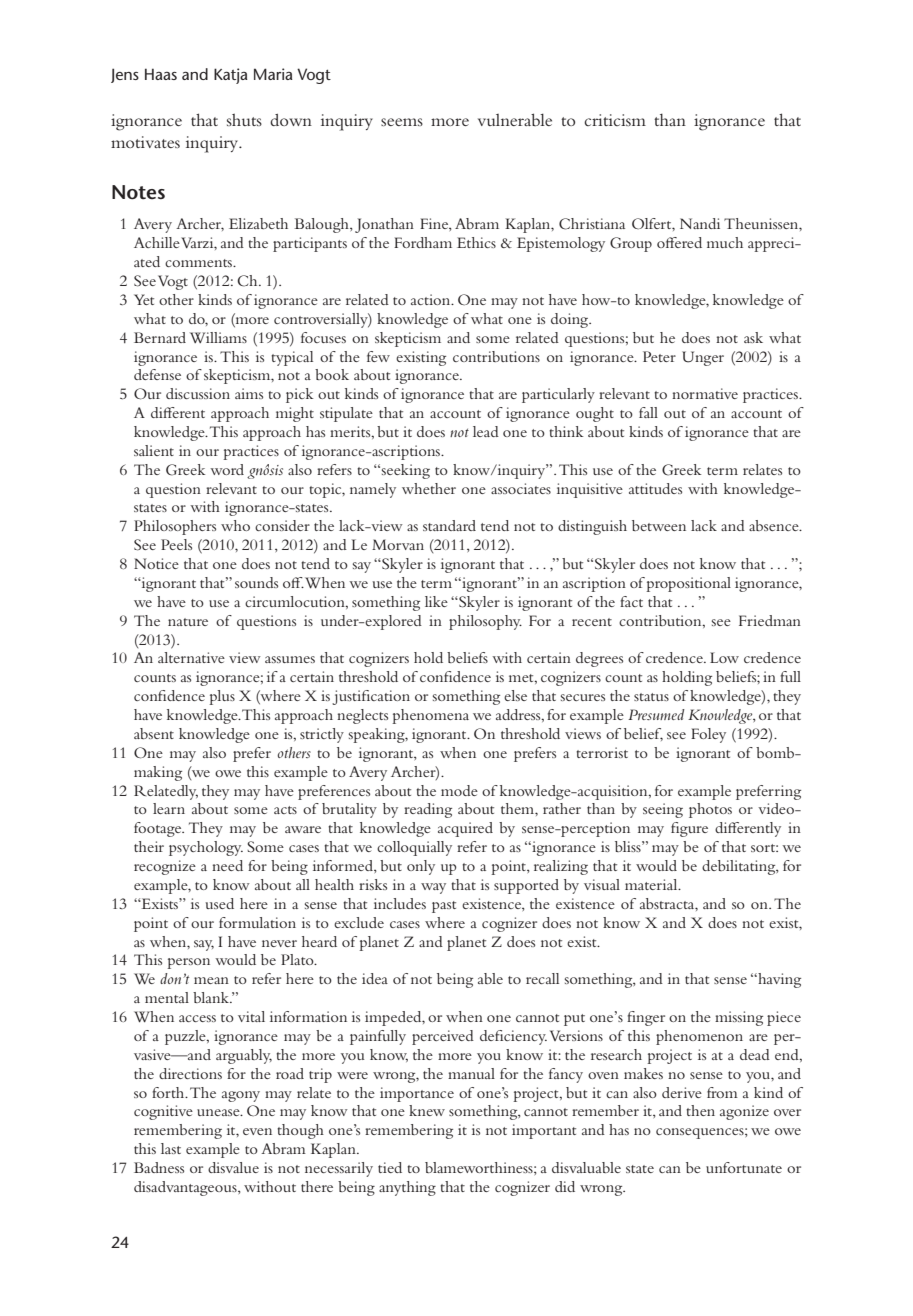 This screenshot has height=1316, width=913. Describe the element at coordinates (171, 1148) in the screenshot. I see `last` at that location.
